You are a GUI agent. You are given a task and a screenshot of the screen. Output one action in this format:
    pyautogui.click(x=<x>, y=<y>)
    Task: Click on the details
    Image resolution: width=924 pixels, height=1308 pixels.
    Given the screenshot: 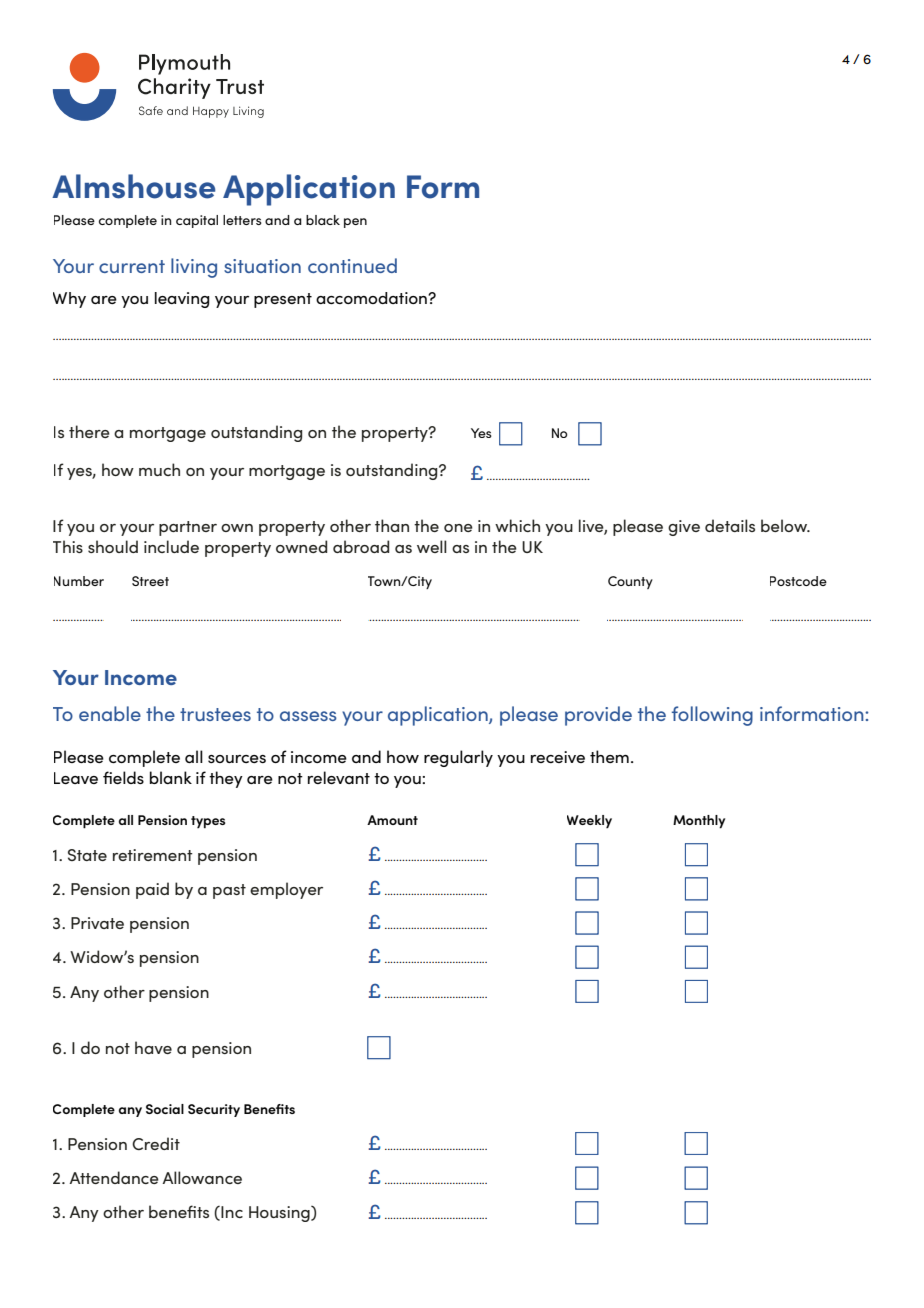 What is the action you would take?
    pyautogui.click(x=730, y=525)
